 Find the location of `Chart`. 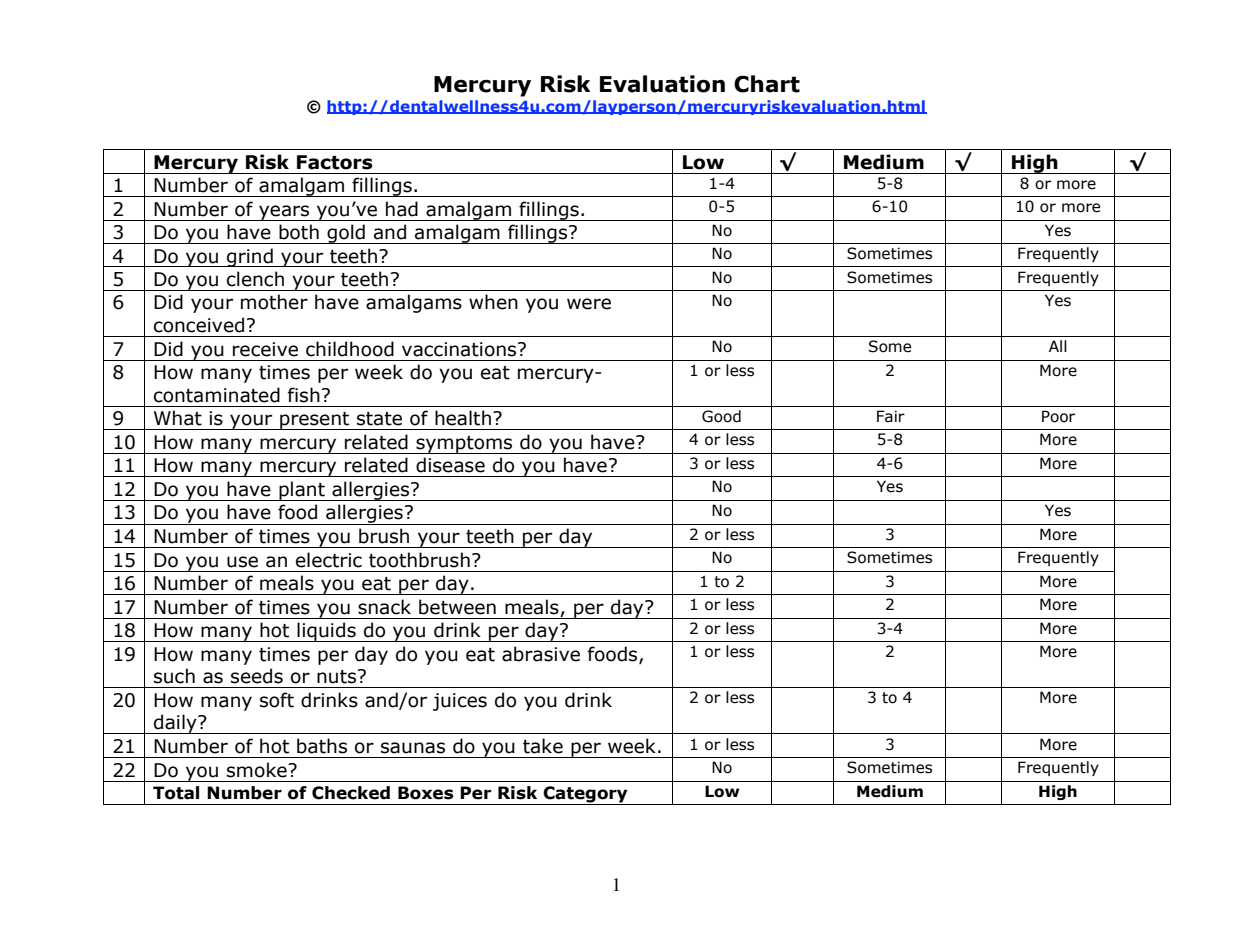

Chart is located at coordinates (767, 84).
